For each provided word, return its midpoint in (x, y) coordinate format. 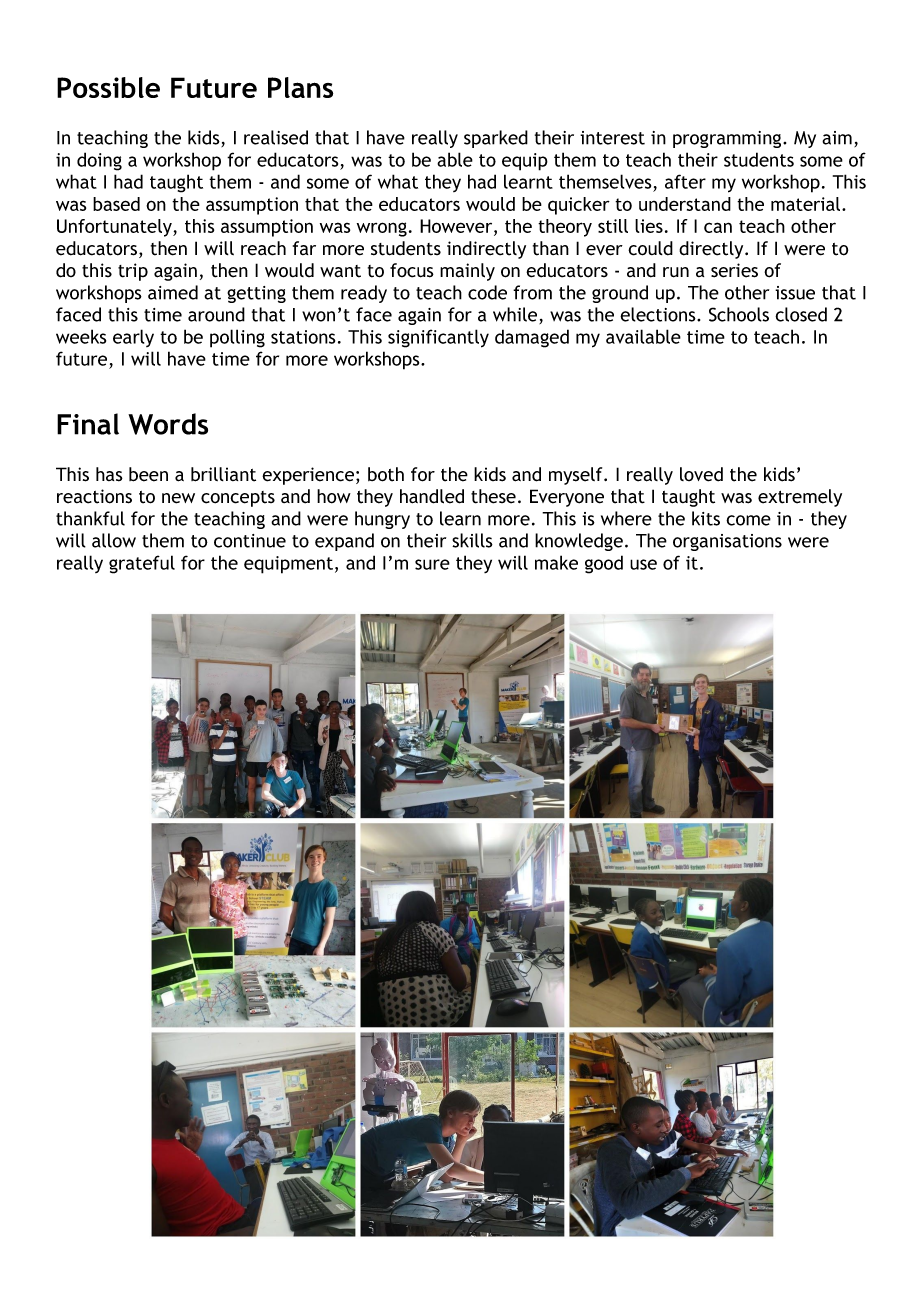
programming (727, 139)
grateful (142, 564)
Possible (108, 87)
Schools (739, 314)
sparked (496, 139)
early (133, 338)
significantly (438, 338)
